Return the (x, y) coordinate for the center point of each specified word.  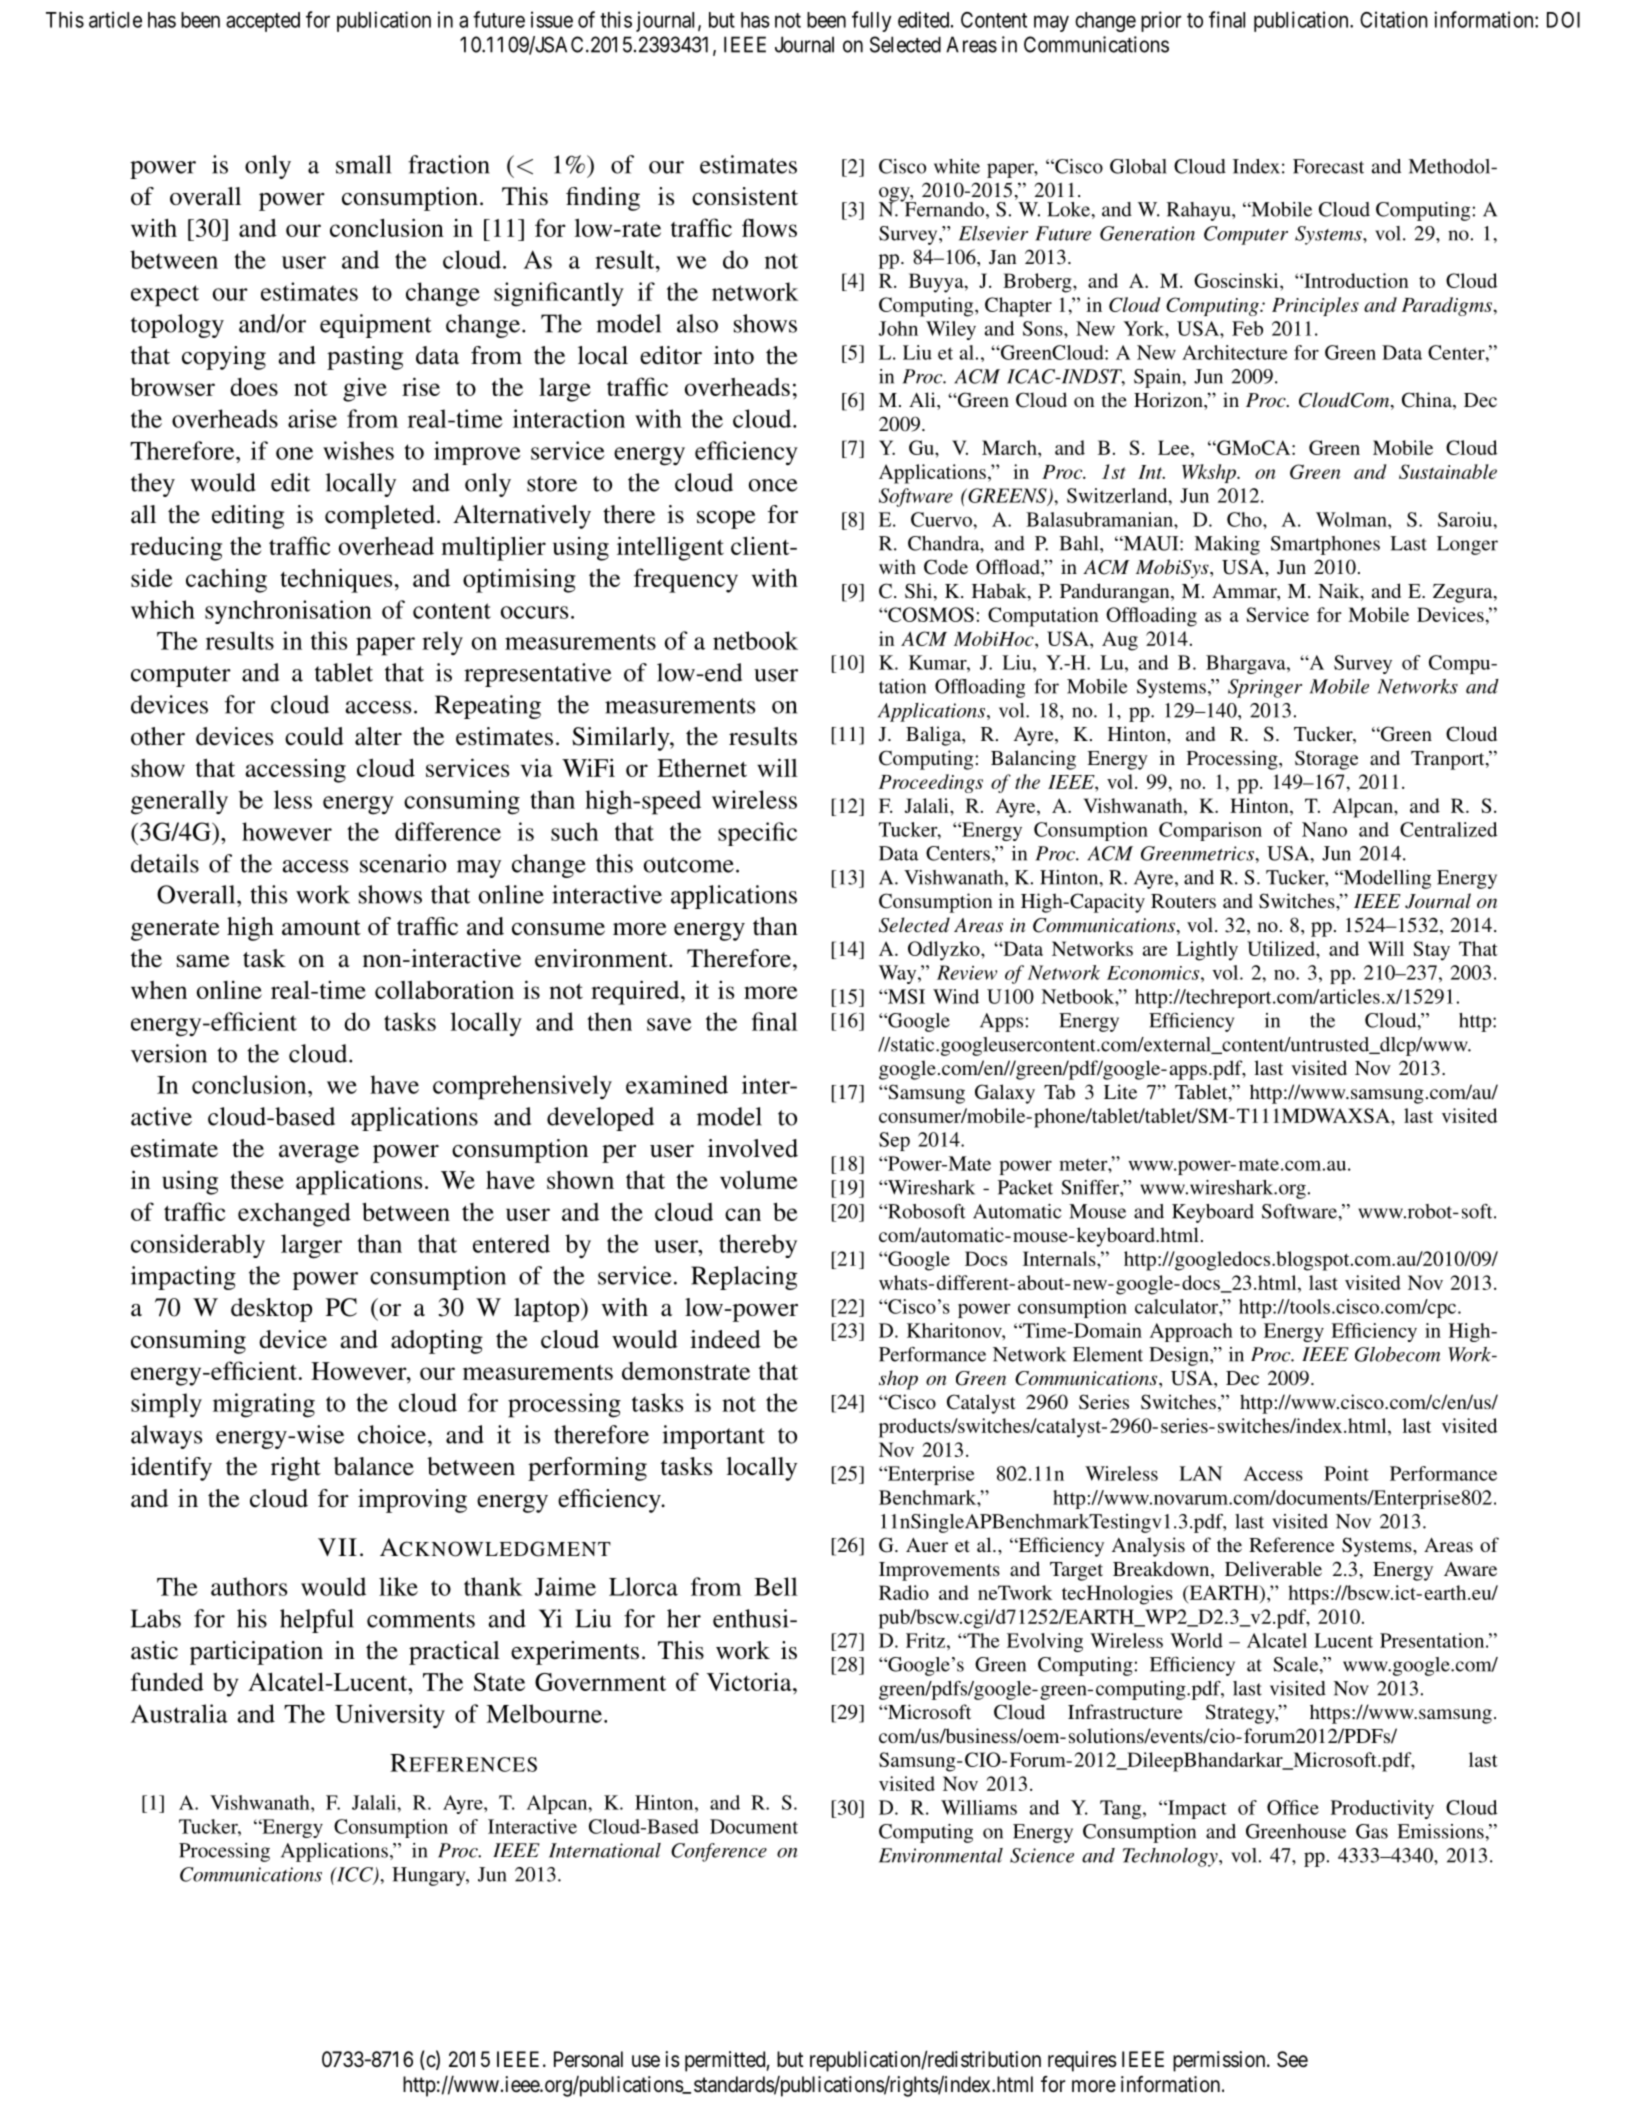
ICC (354, 1875)
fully (871, 21)
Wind (956, 996)
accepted (263, 22)
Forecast (1328, 166)
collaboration (444, 989)
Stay (1431, 951)
